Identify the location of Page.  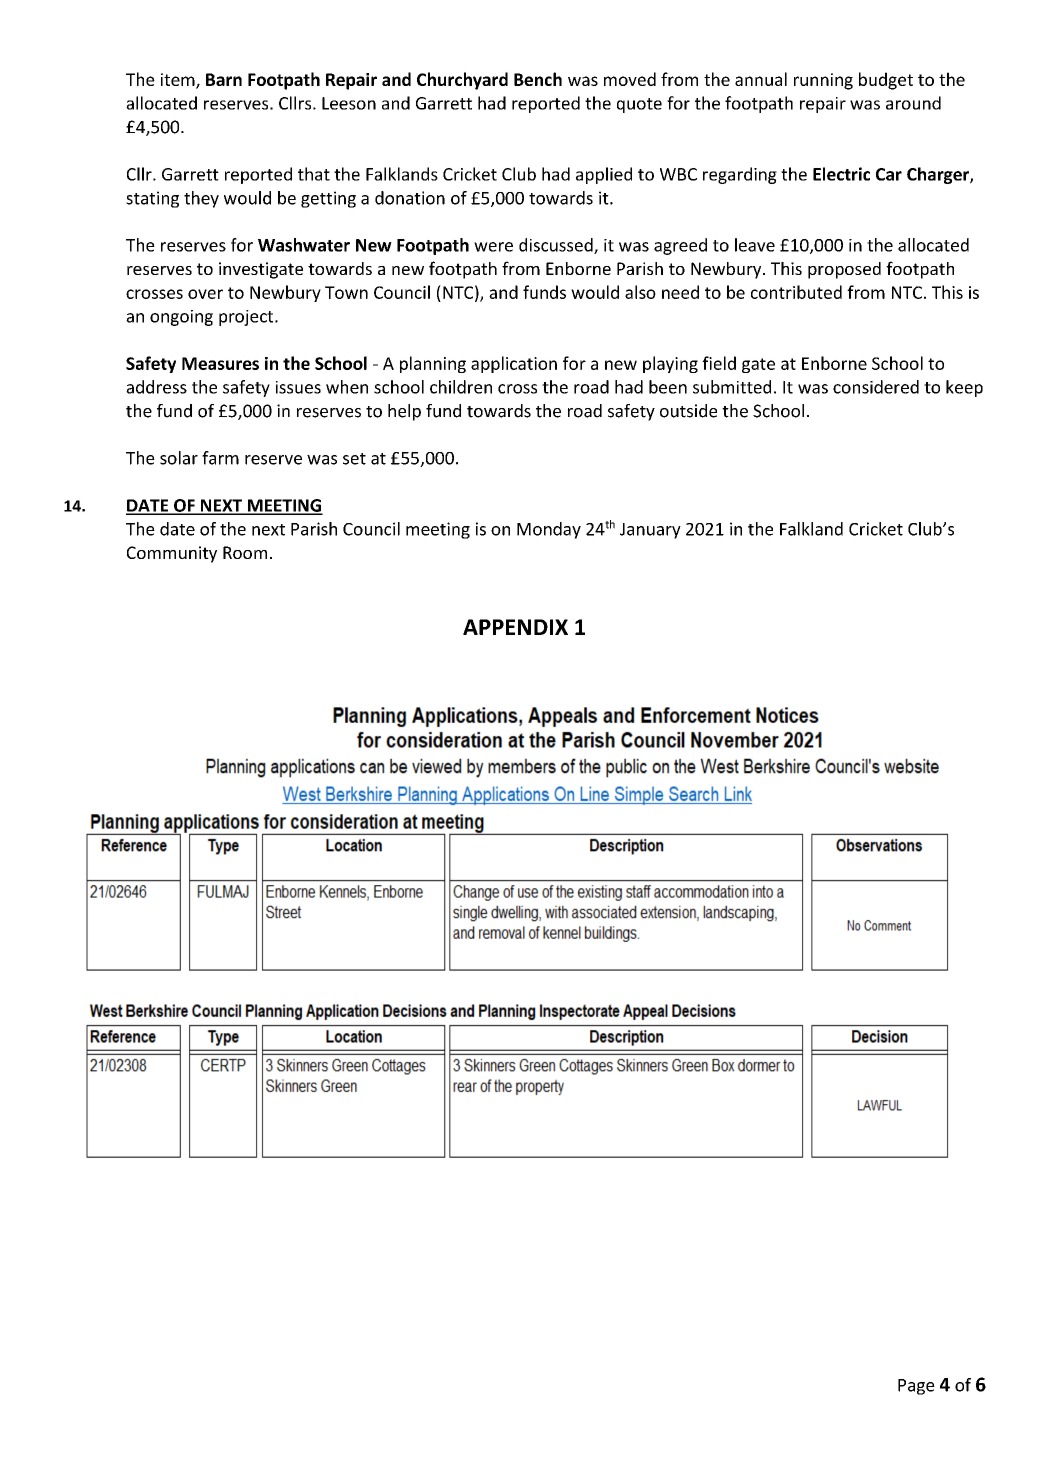
(916, 1387).
